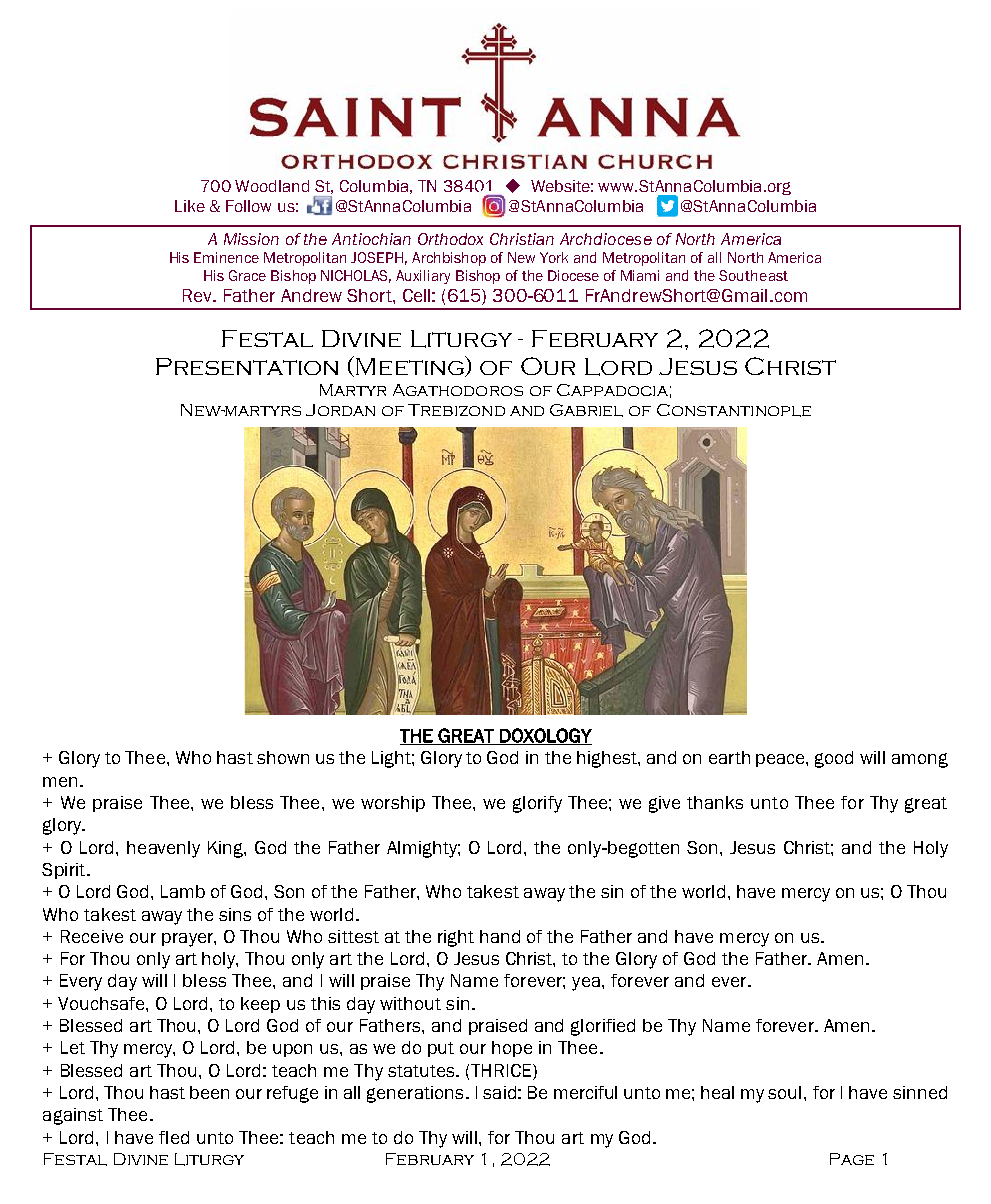 This image has width=991, height=1204. I want to click on good, so click(834, 759).
